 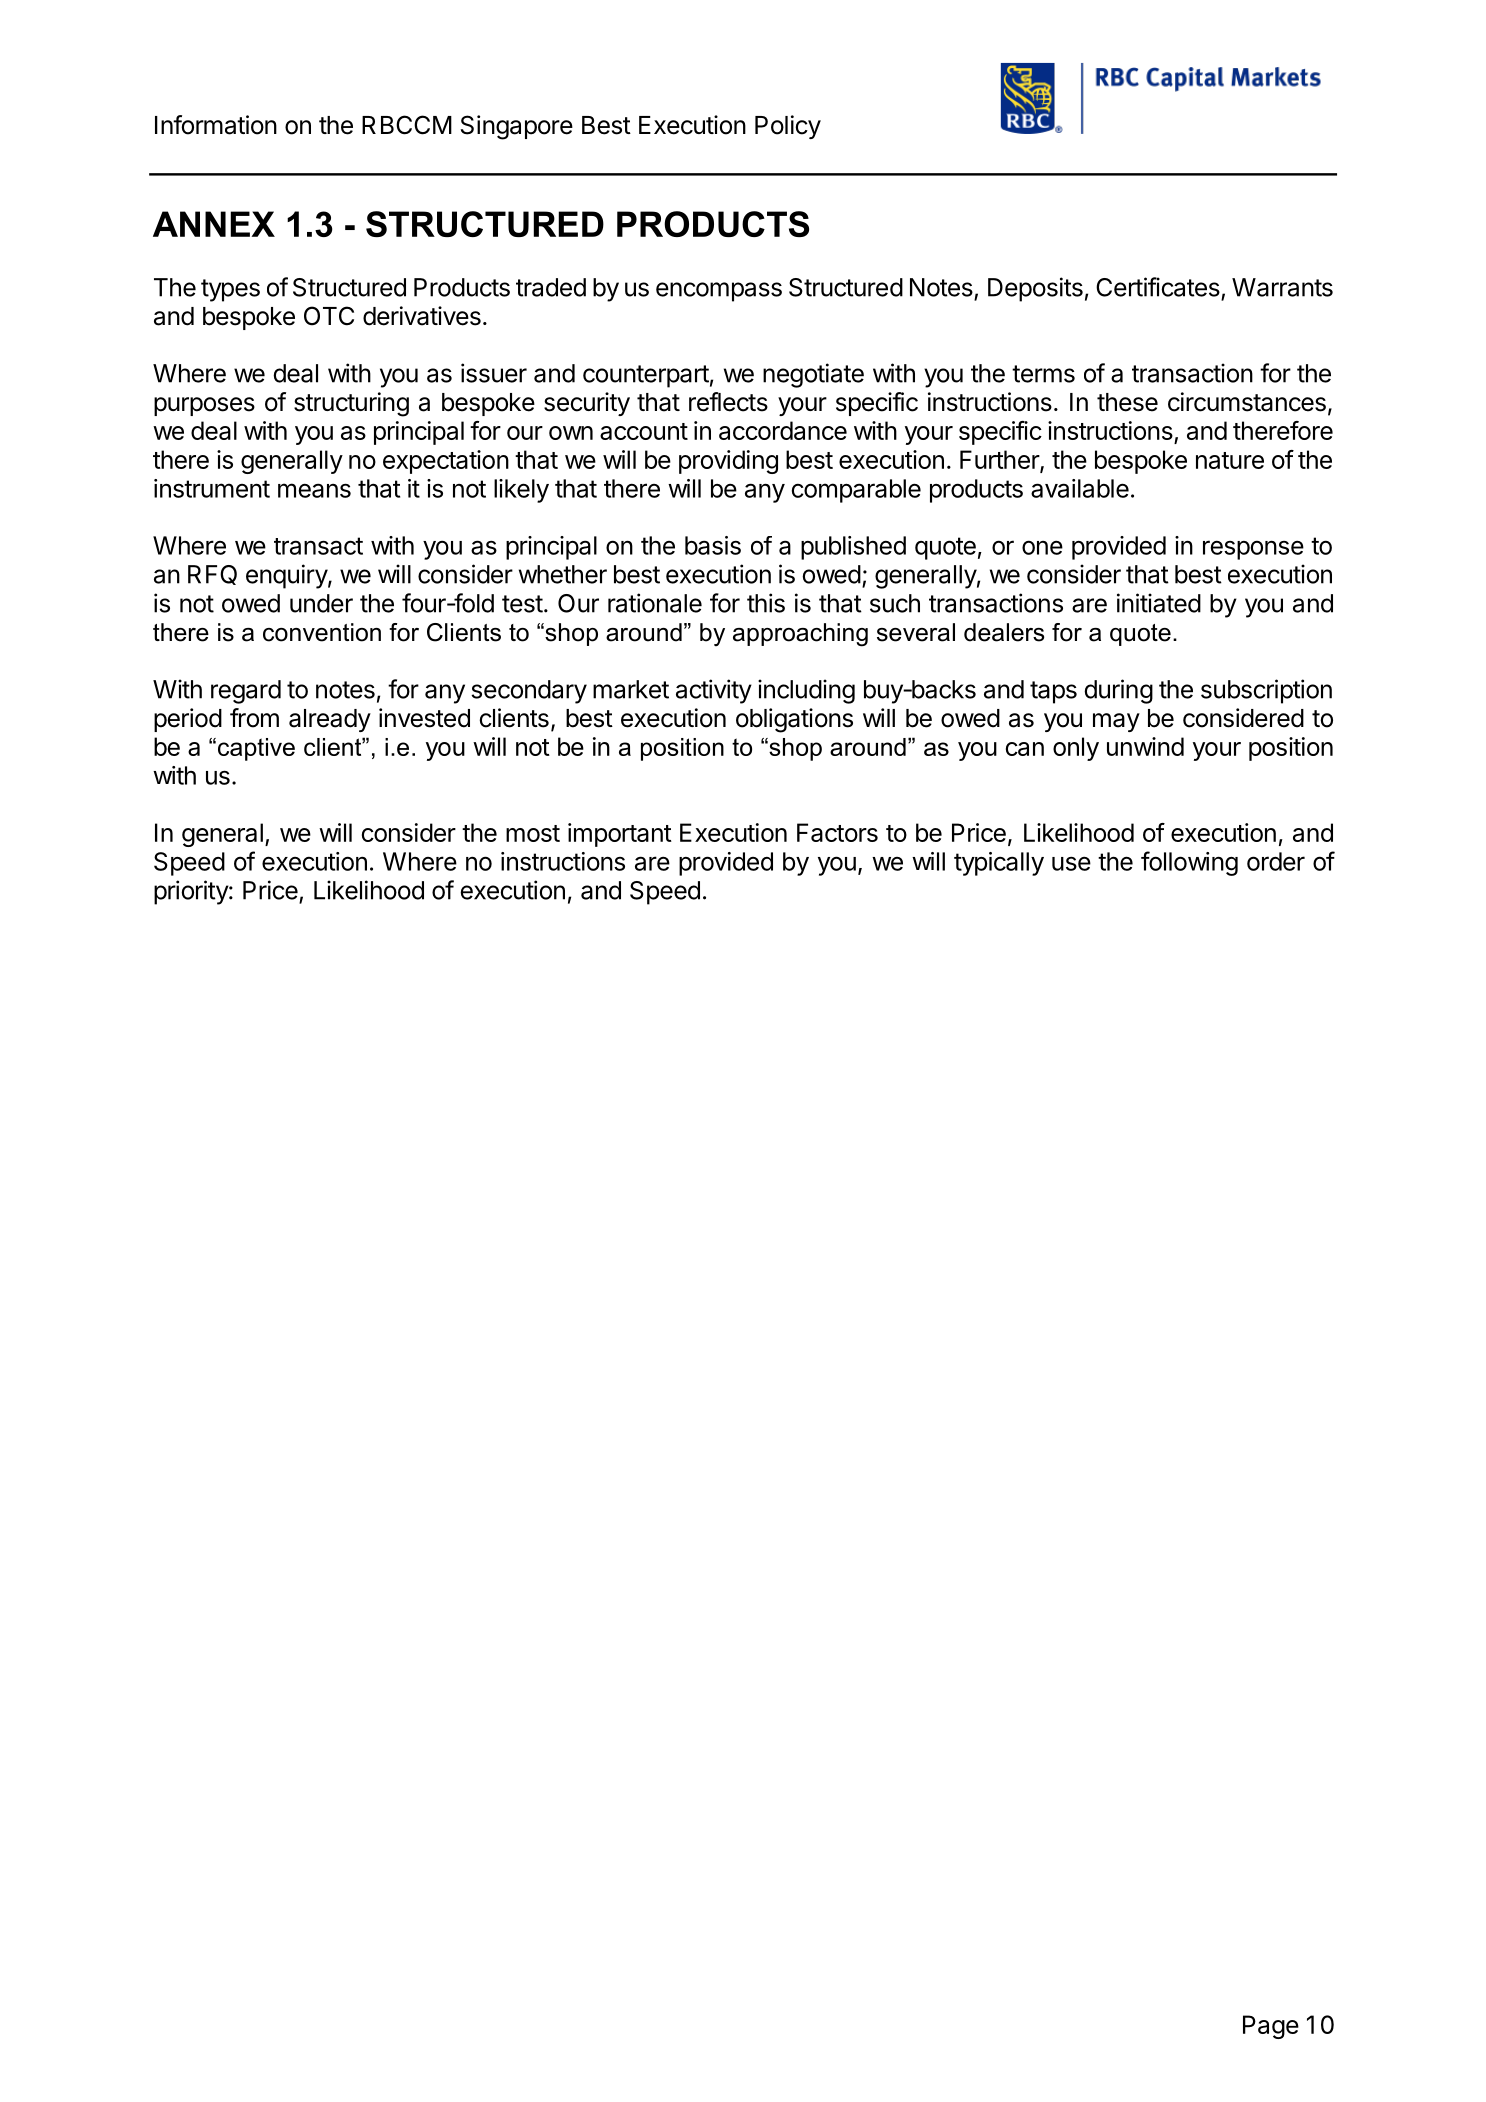 What do you see at coordinates (214, 224) in the screenshot?
I see `ANNEX` at bounding box center [214, 224].
